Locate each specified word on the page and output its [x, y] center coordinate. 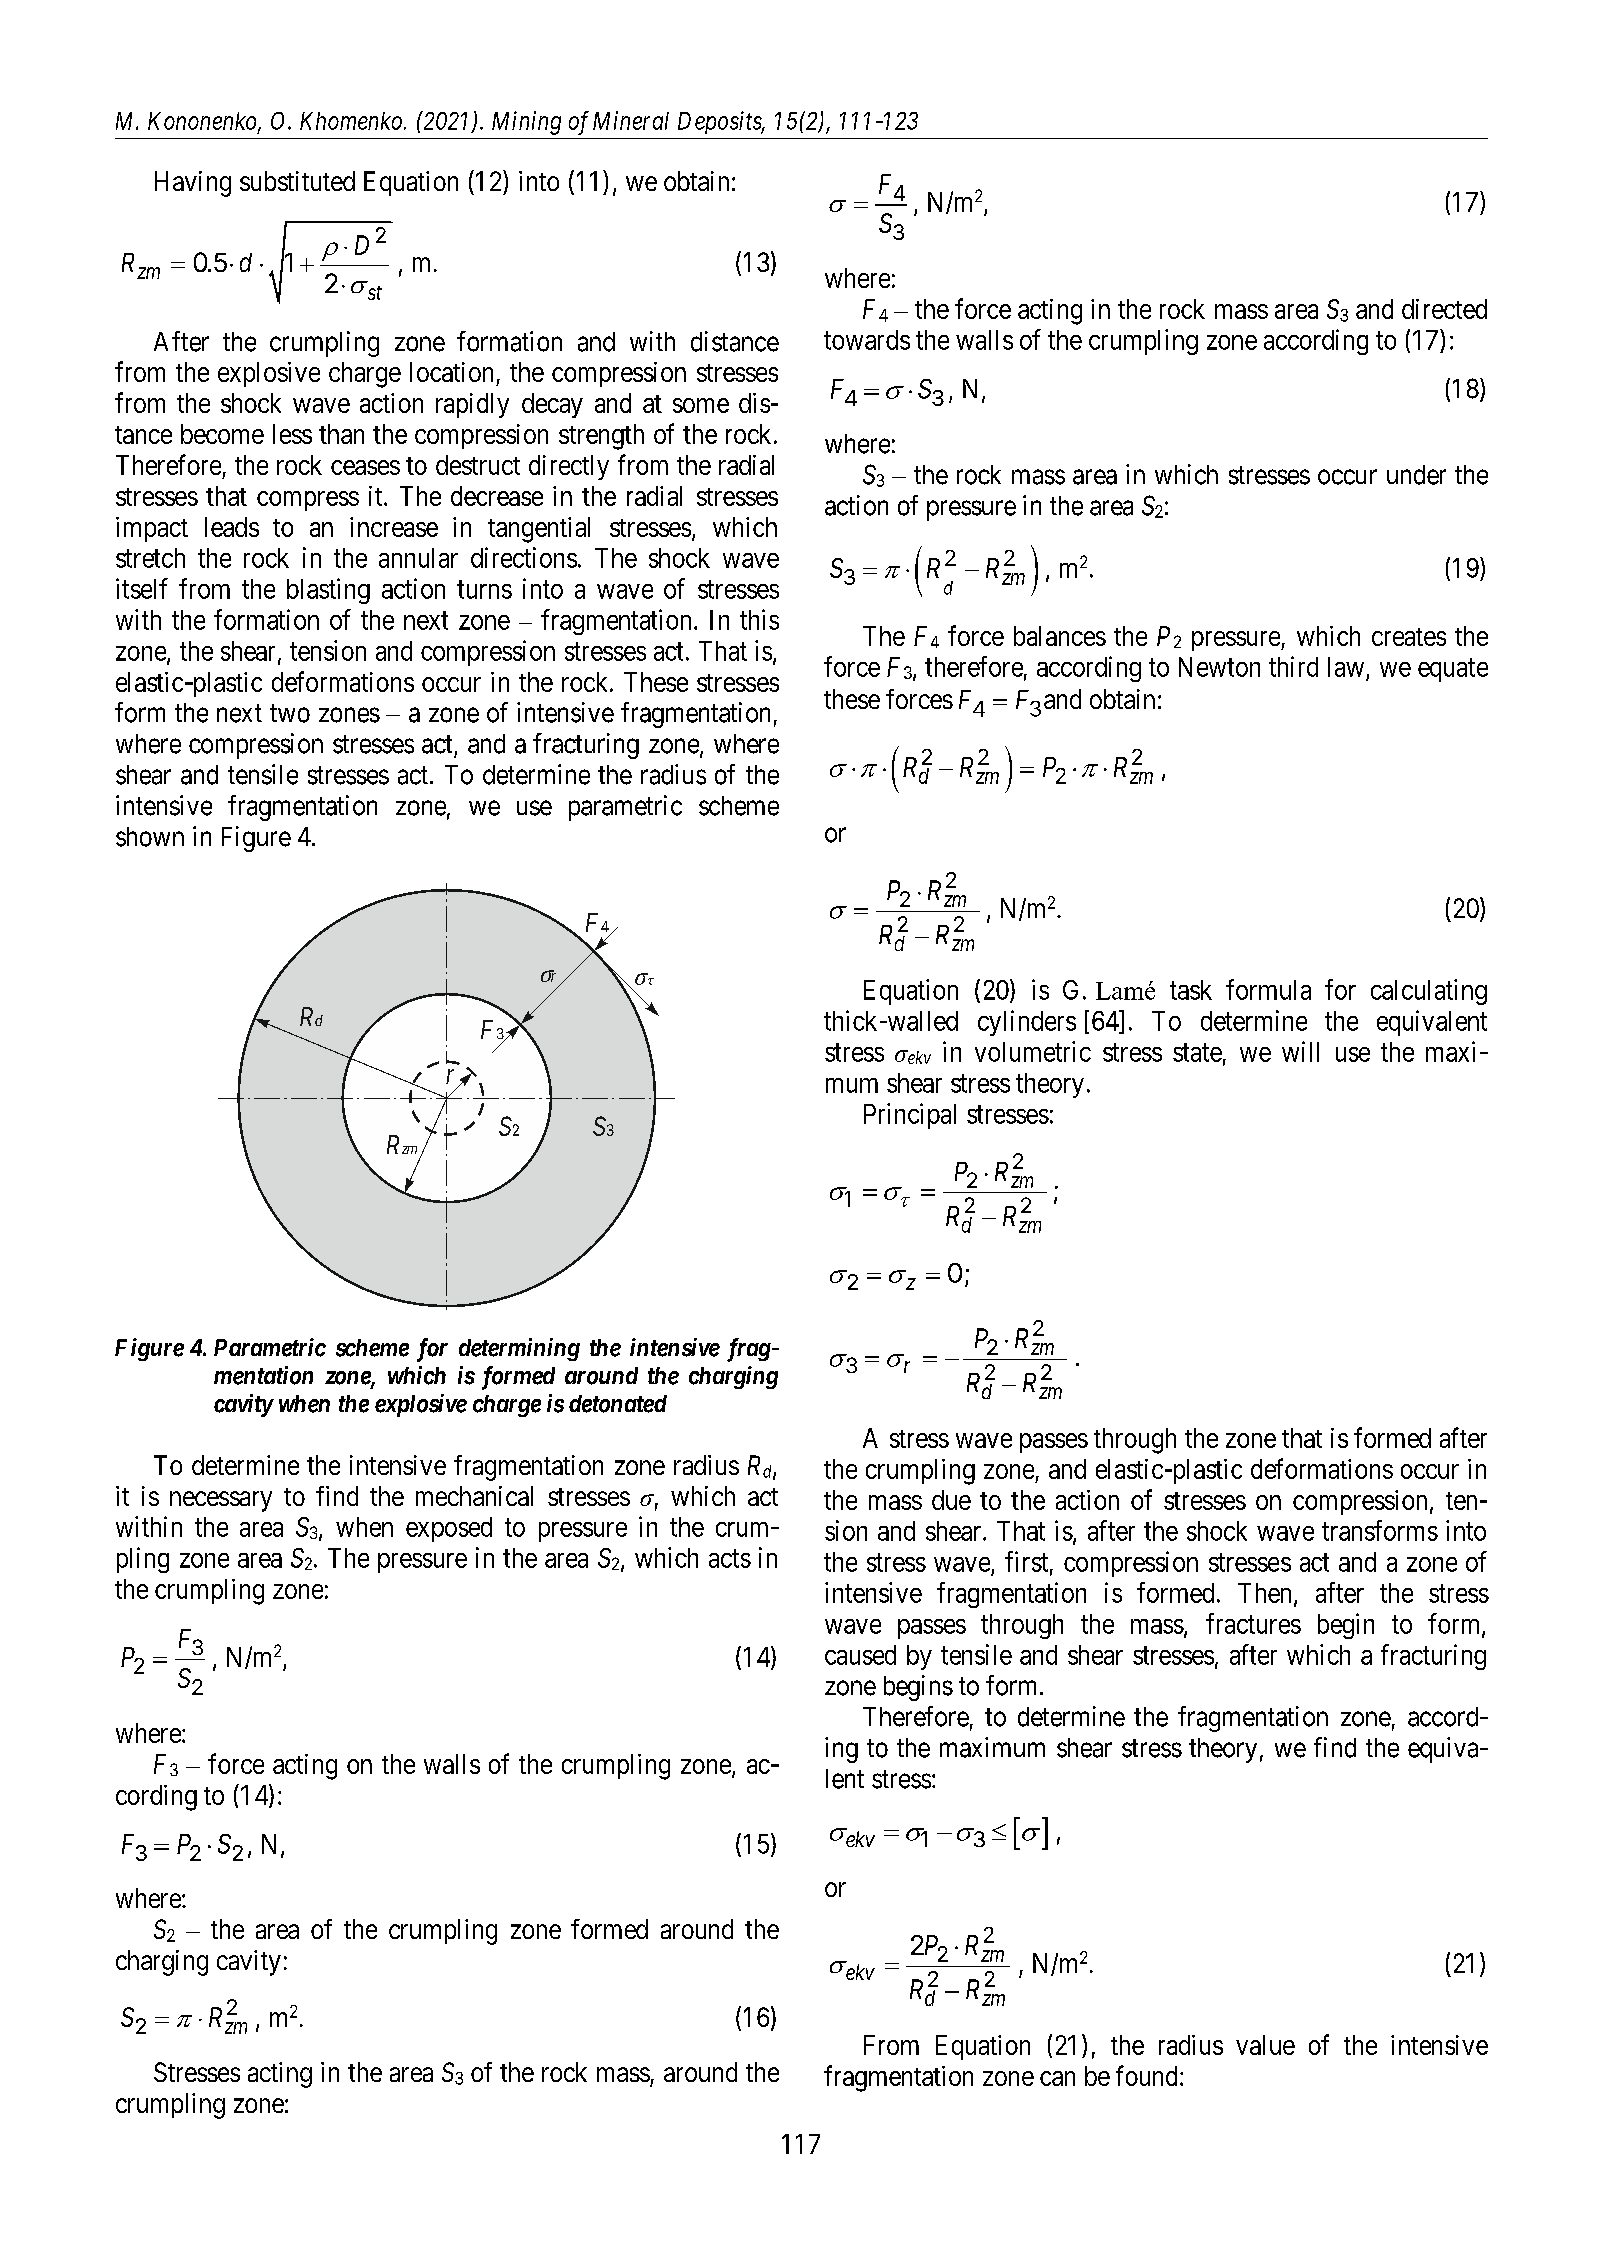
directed [1444, 309]
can [1057, 2078]
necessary [221, 1501]
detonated [618, 1404]
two [290, 713]
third [1293, 666]
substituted [297, 181]
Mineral [631, 120]
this [759, 619]
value [1265, 2045]
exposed [449, 1529]
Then [1264, 1593]
